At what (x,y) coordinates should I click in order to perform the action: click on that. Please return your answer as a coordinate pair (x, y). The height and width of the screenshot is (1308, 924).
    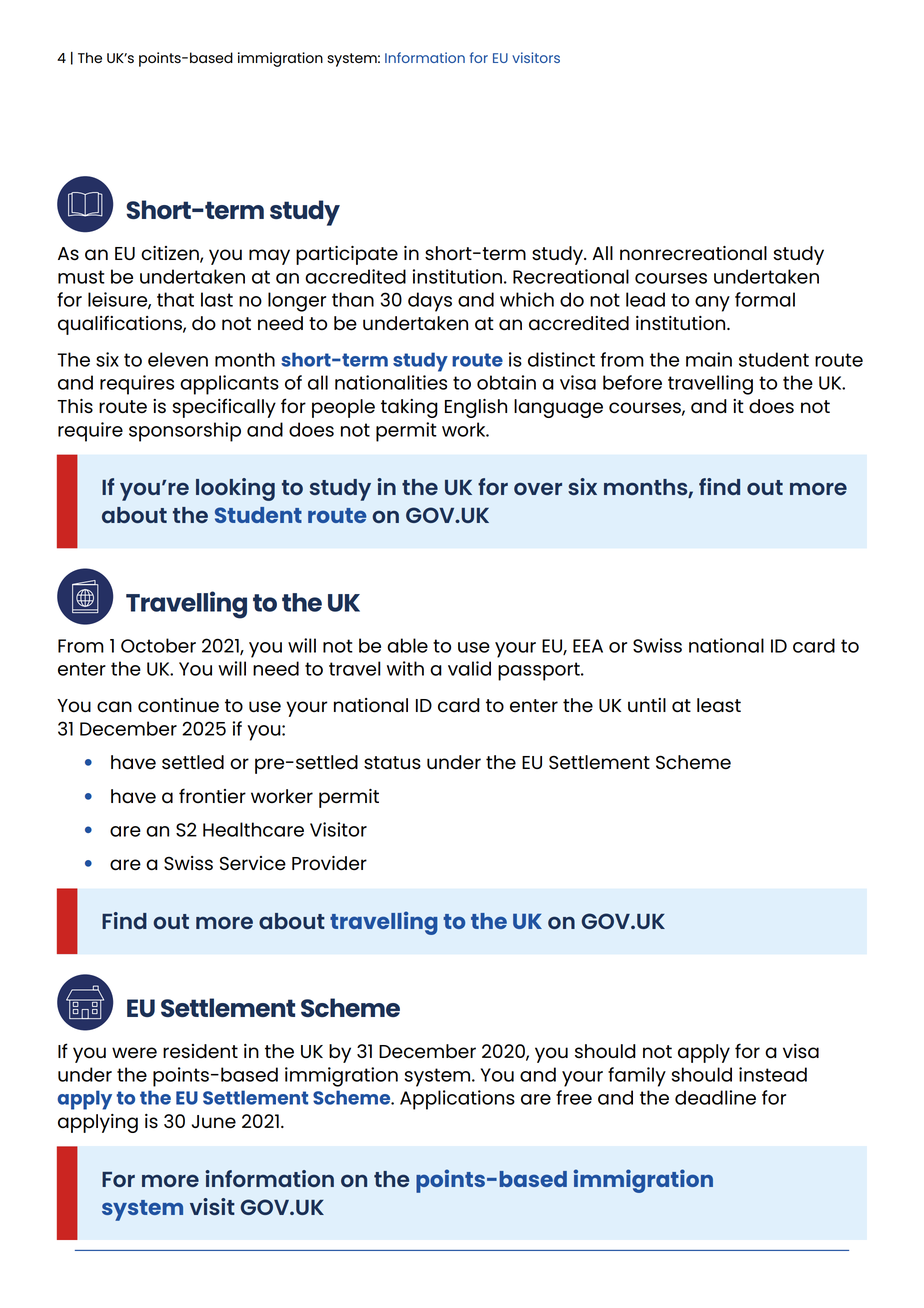
    Looking at the image, I should click on (175, 299).
